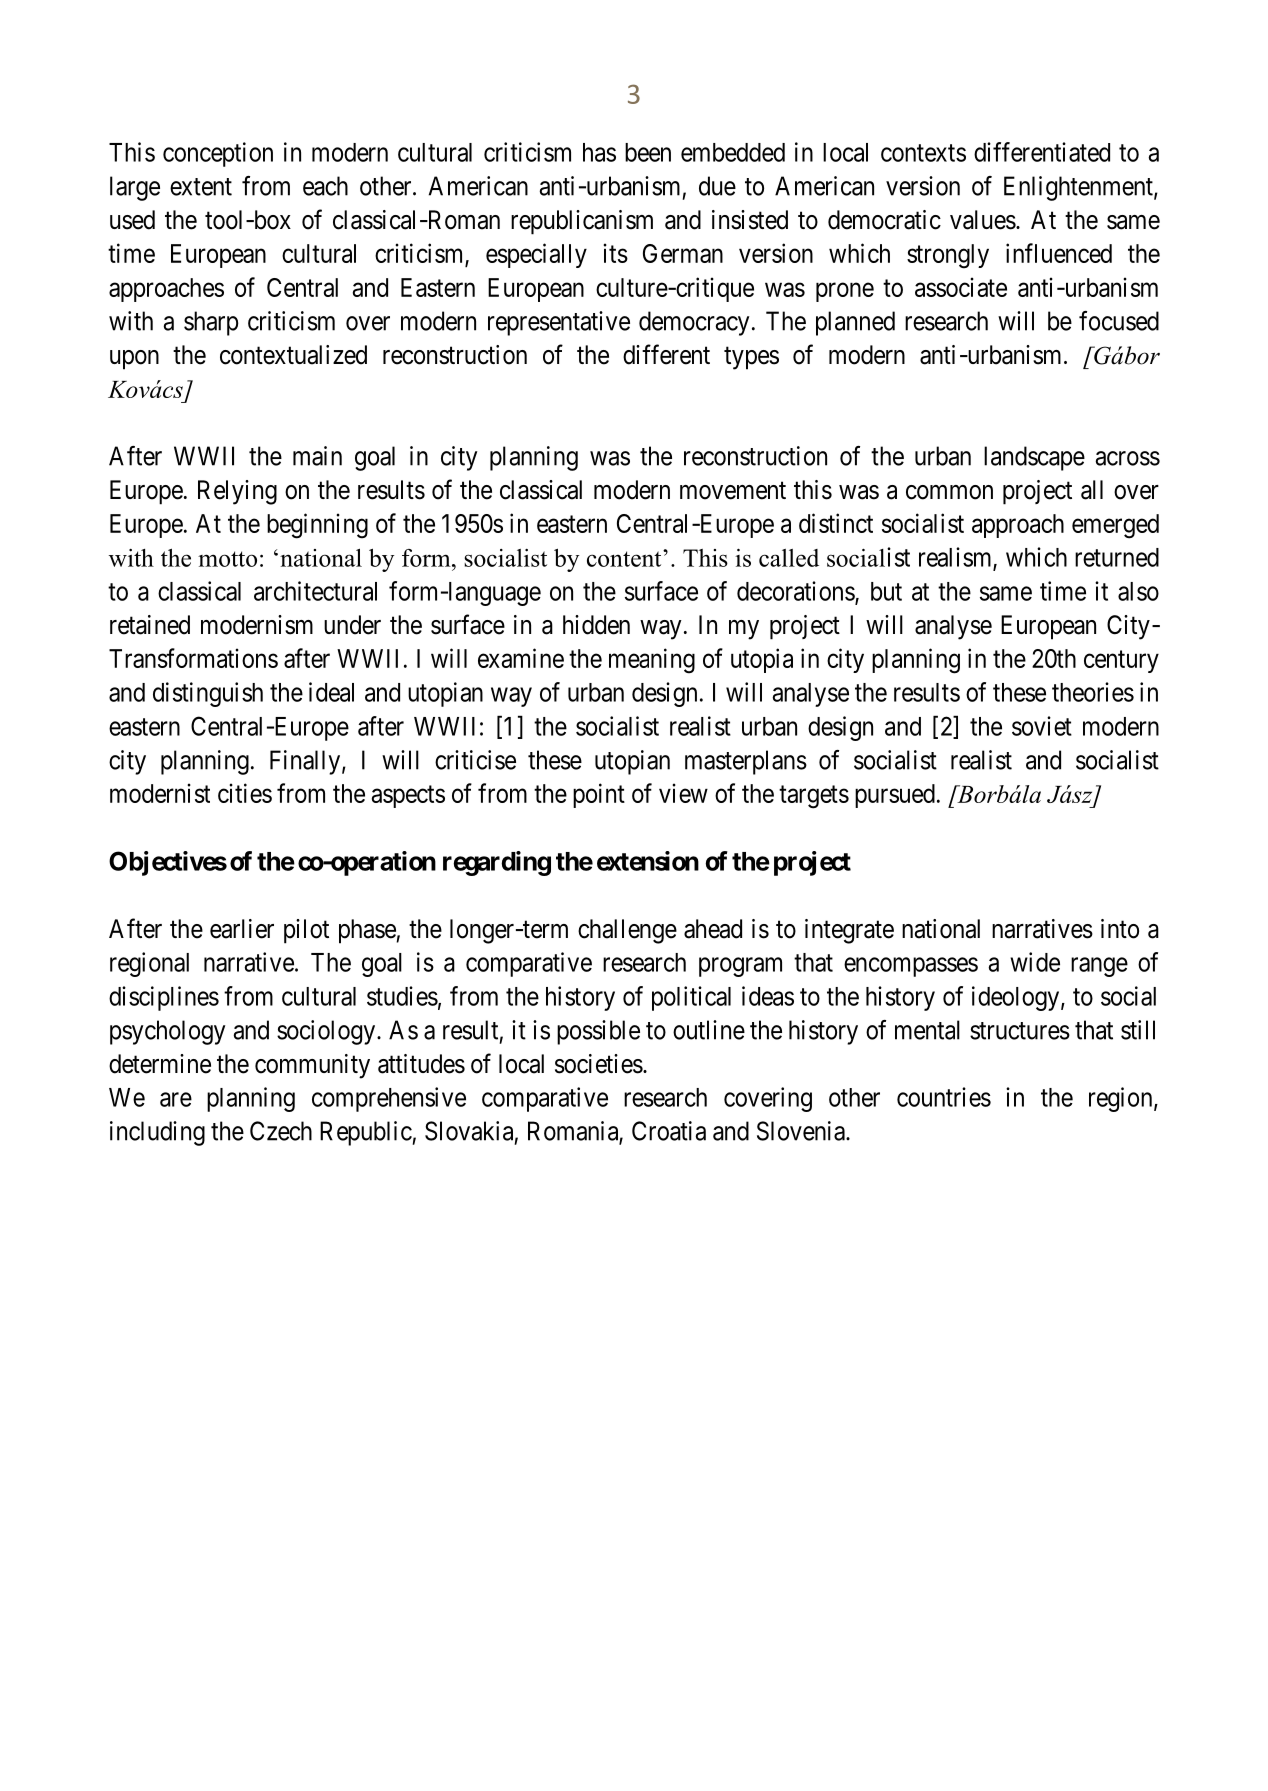  What do you see at coordinates (944, 1097) in the document?
I see `countries` at bounding box center [944, 1097].
